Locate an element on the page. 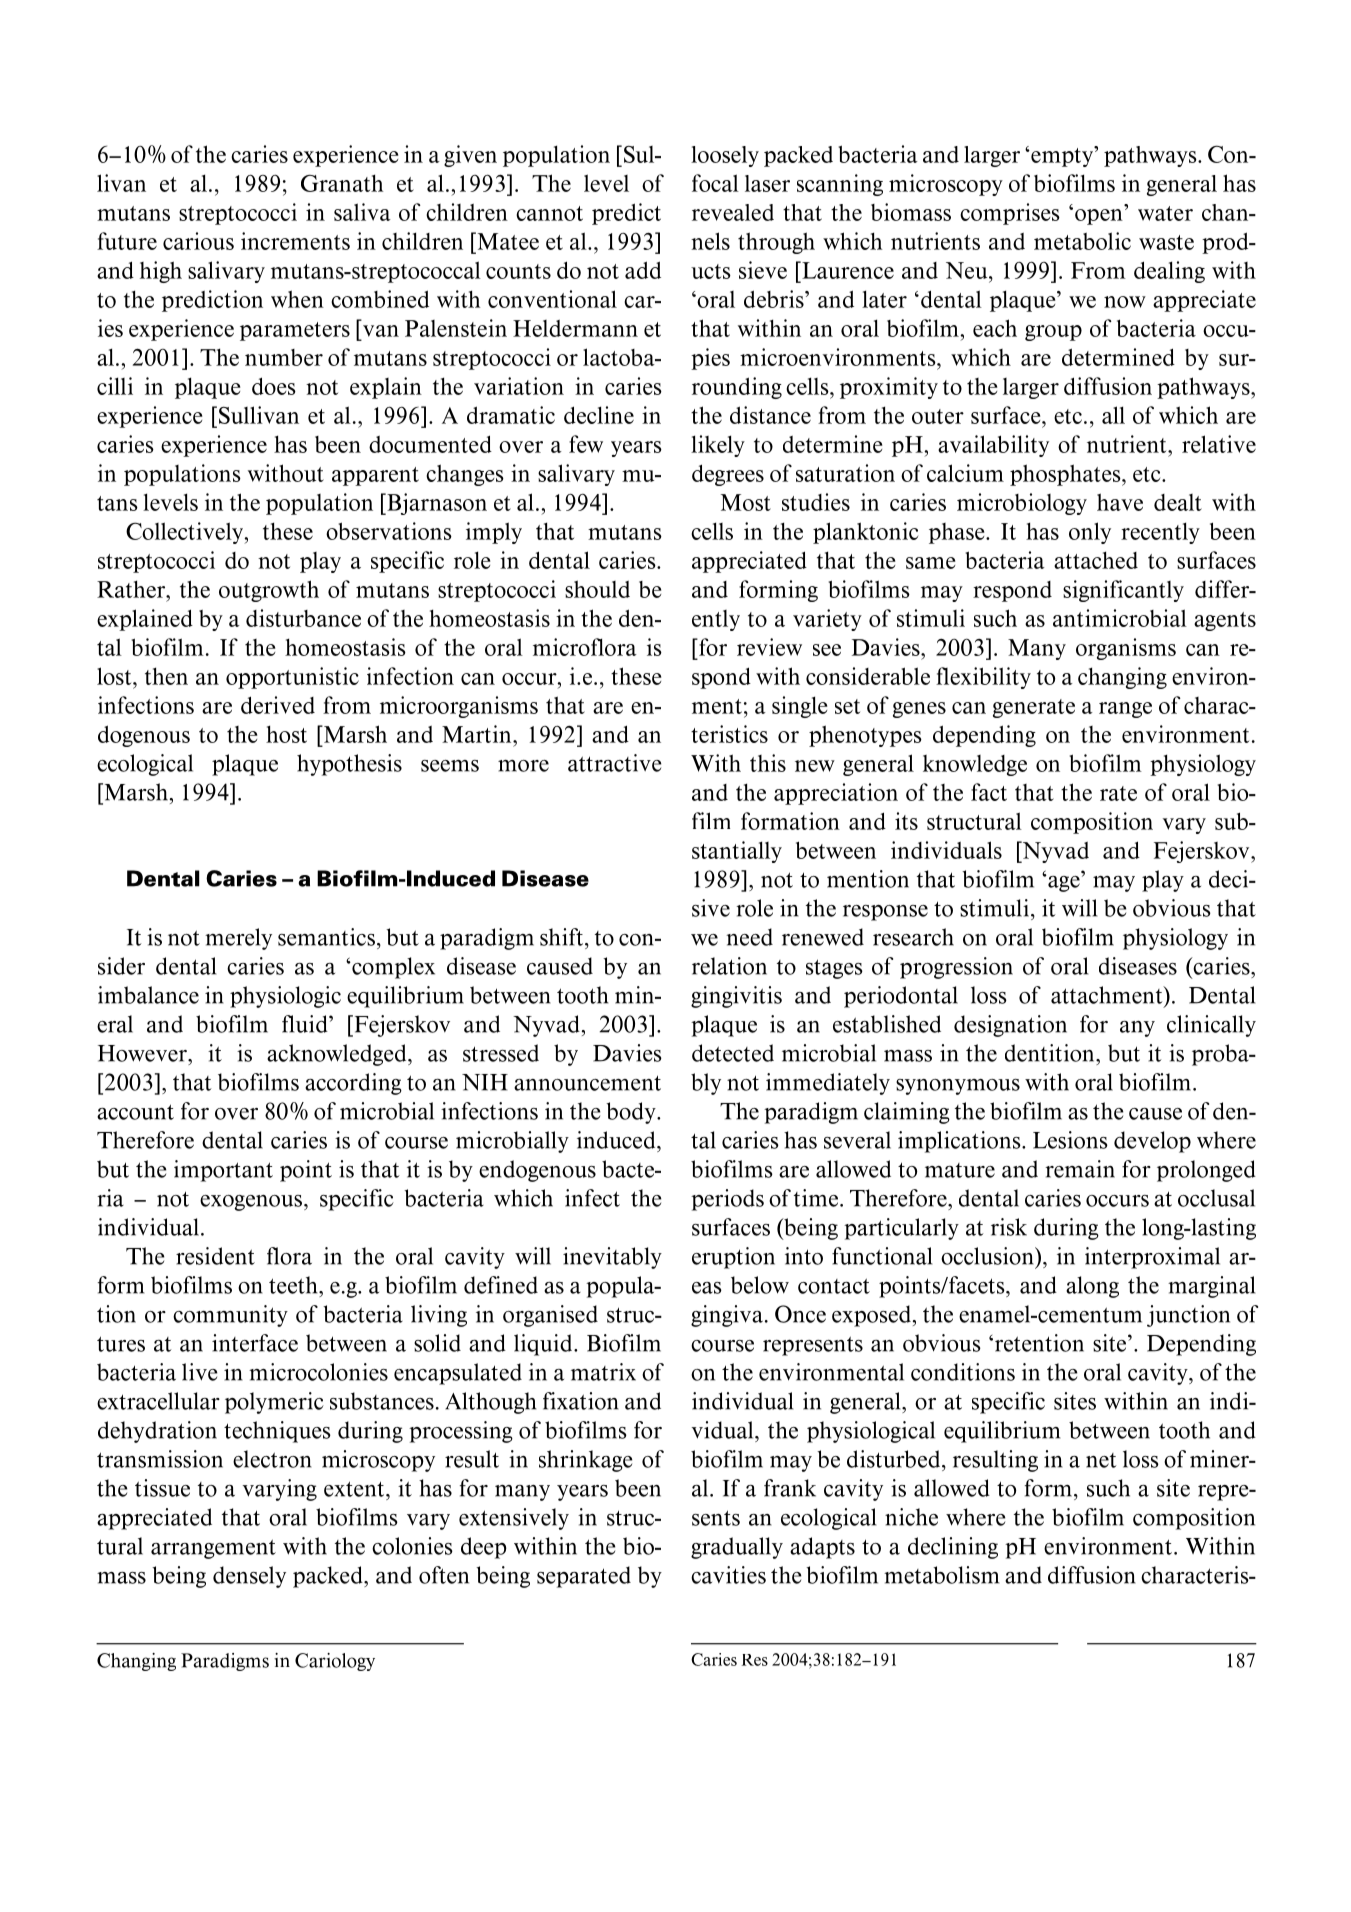  densely is located at coordinates (249, 1577).
